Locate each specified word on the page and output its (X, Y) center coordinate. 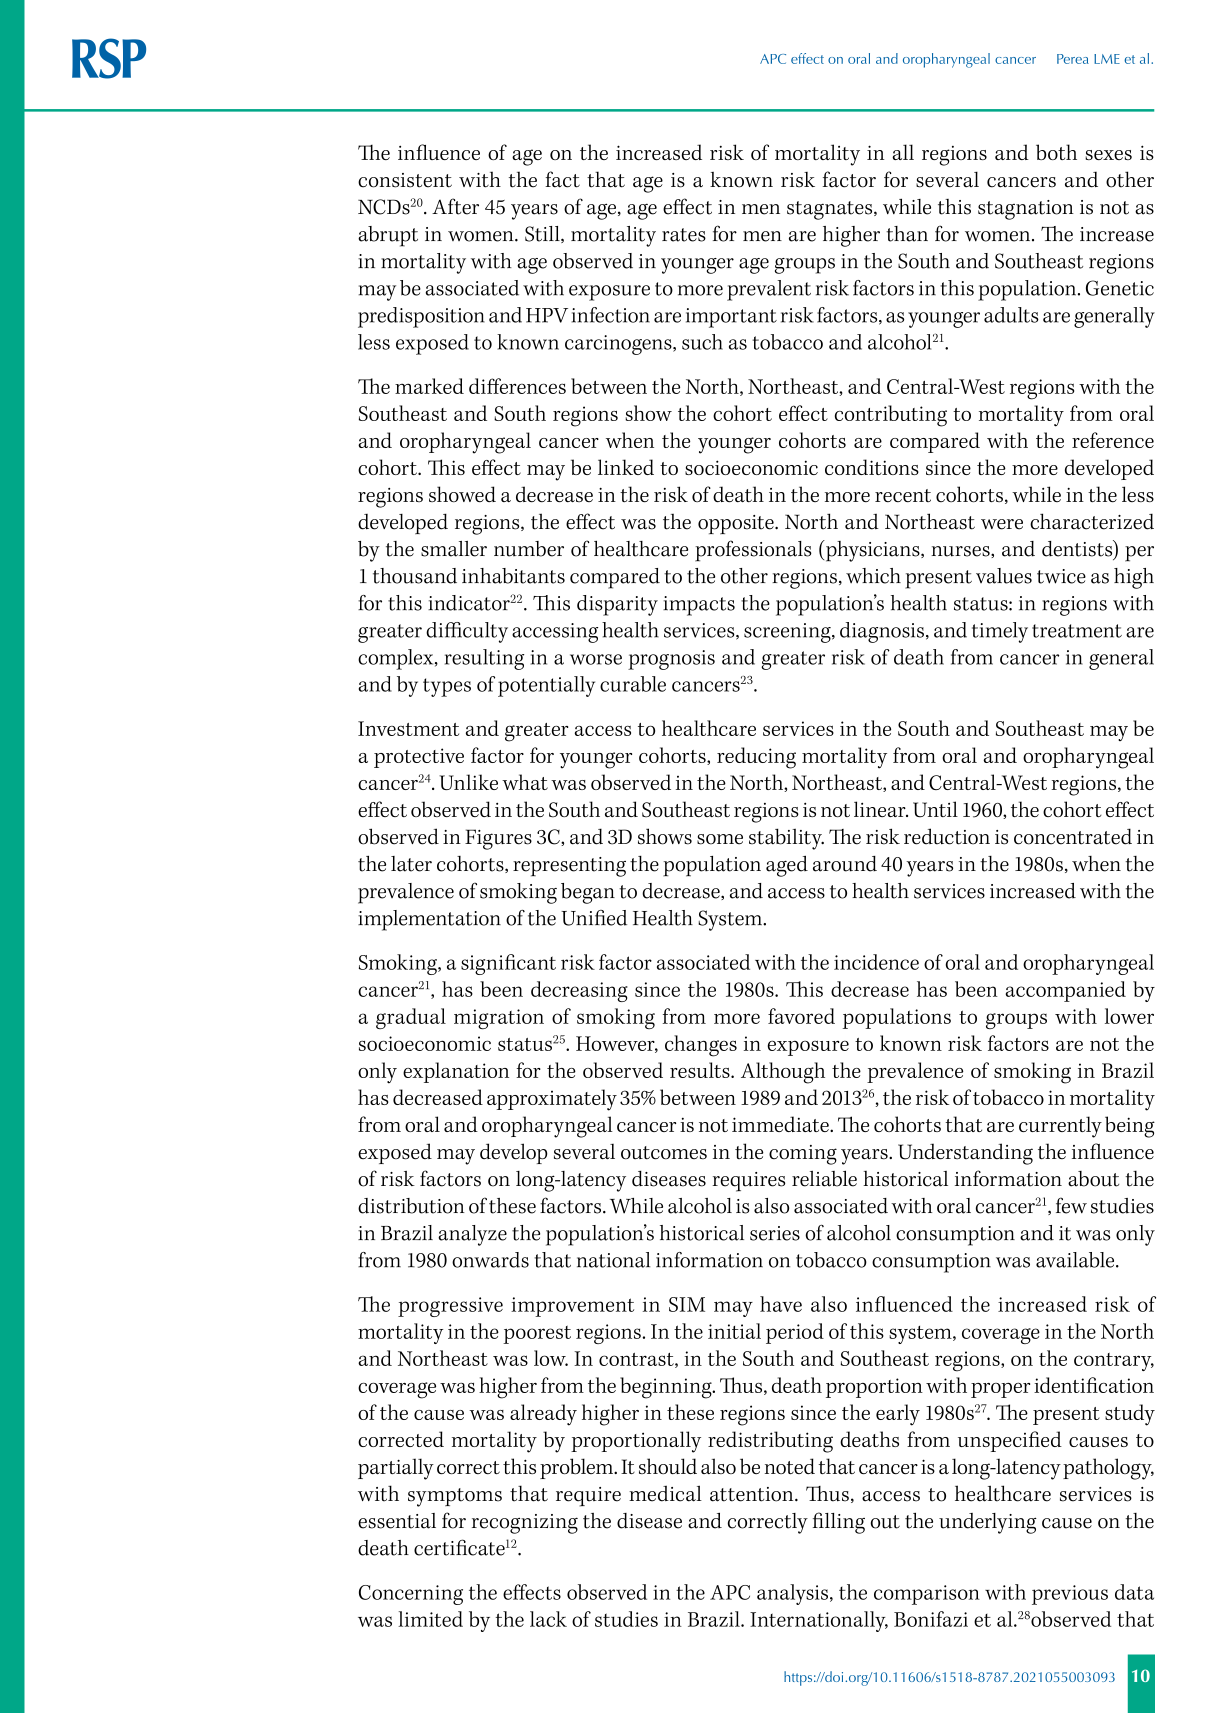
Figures (498, 839)
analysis (792, 1594)
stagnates (831, 210)
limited (430, 1619)
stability (786, 839)
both (1056, 152)
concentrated (1073, 836)
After (455, 206)
